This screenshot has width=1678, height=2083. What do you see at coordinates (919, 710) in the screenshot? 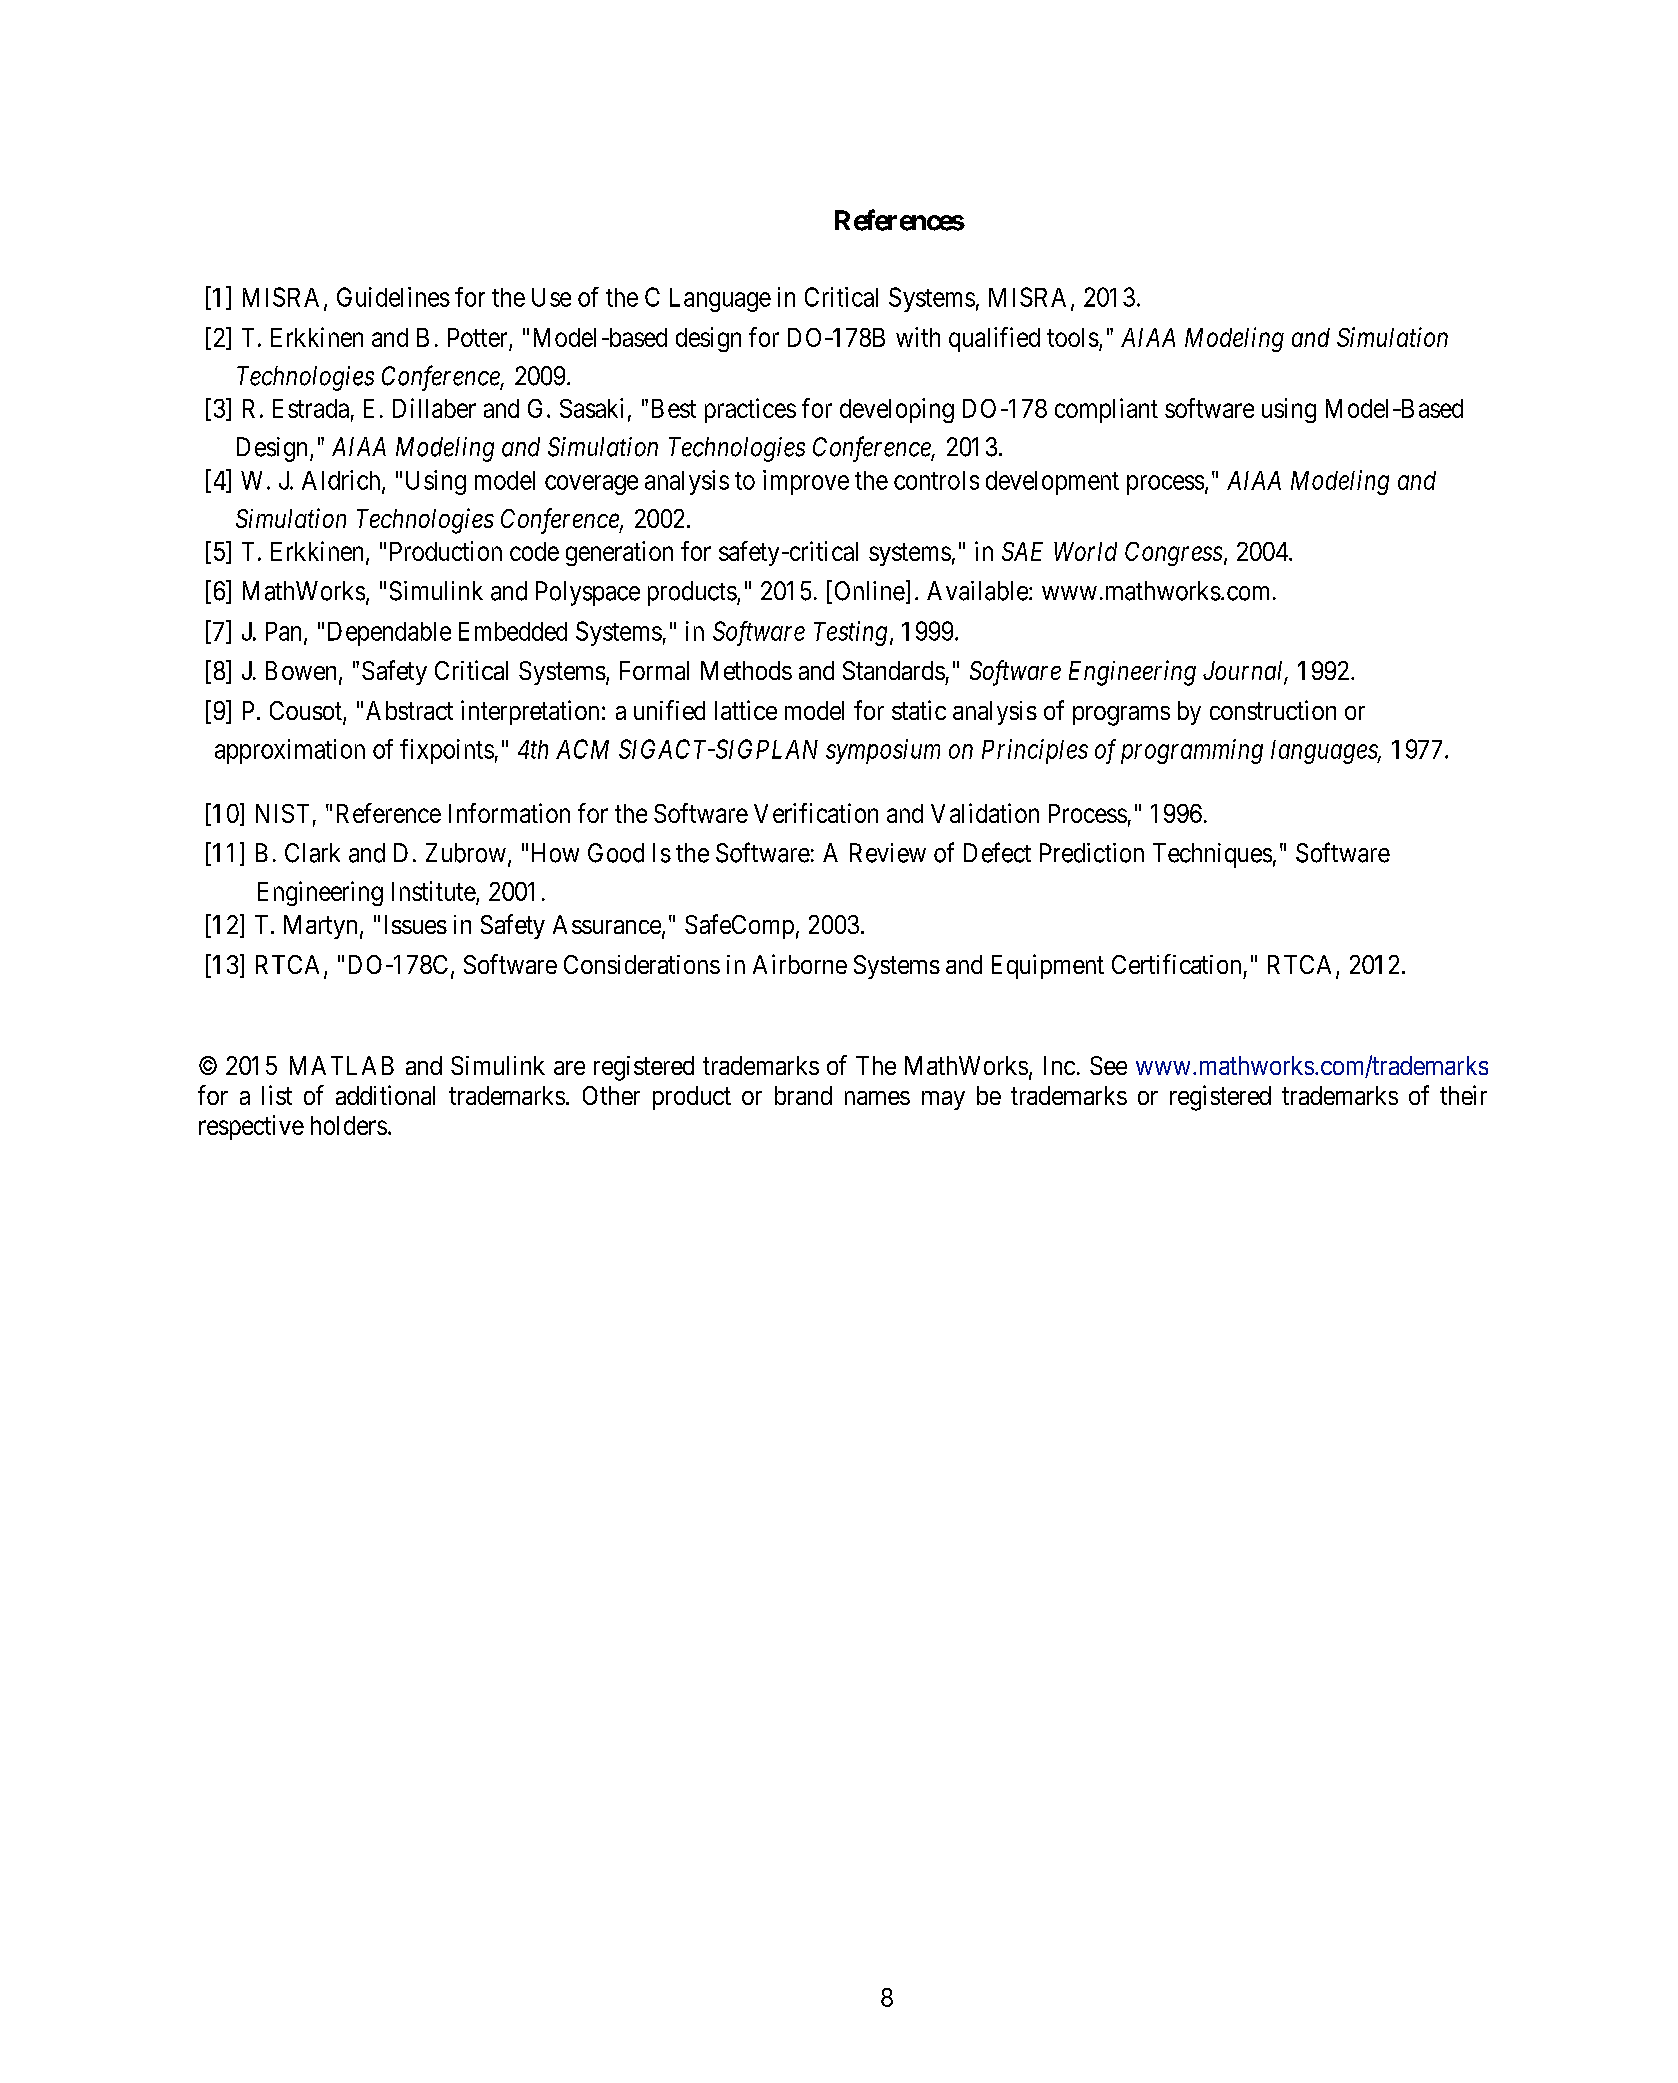
I see `static` at bounding box center [919, 710].
